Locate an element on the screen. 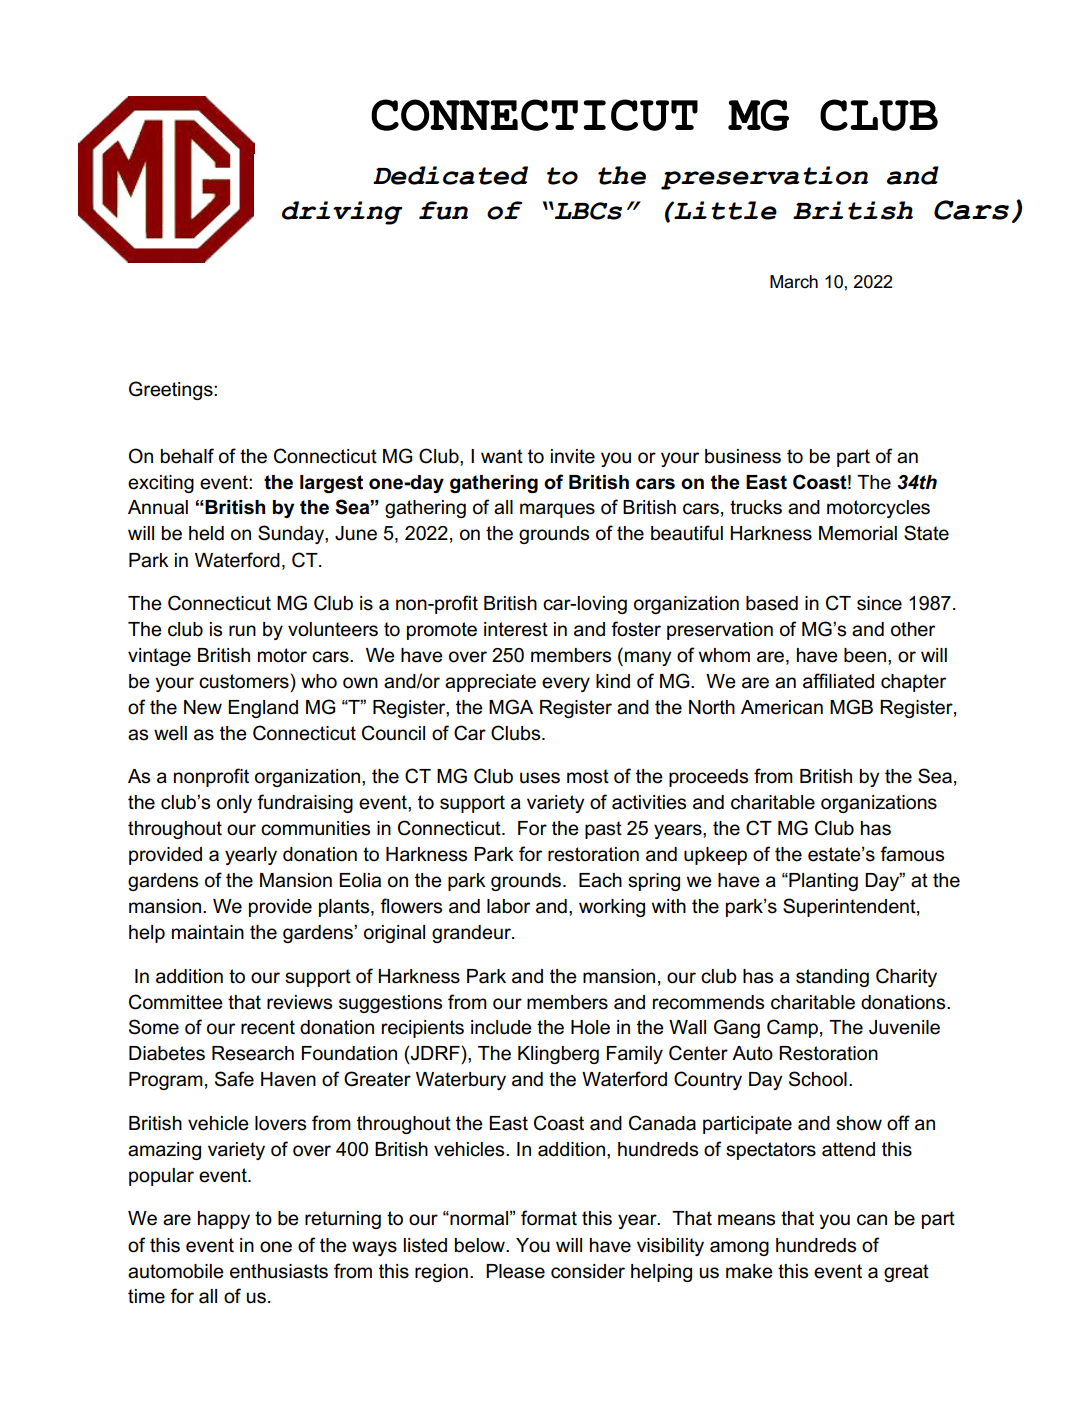 This screenshot has width=1090, height=1411. driving is located at coordinates (342, 213).
